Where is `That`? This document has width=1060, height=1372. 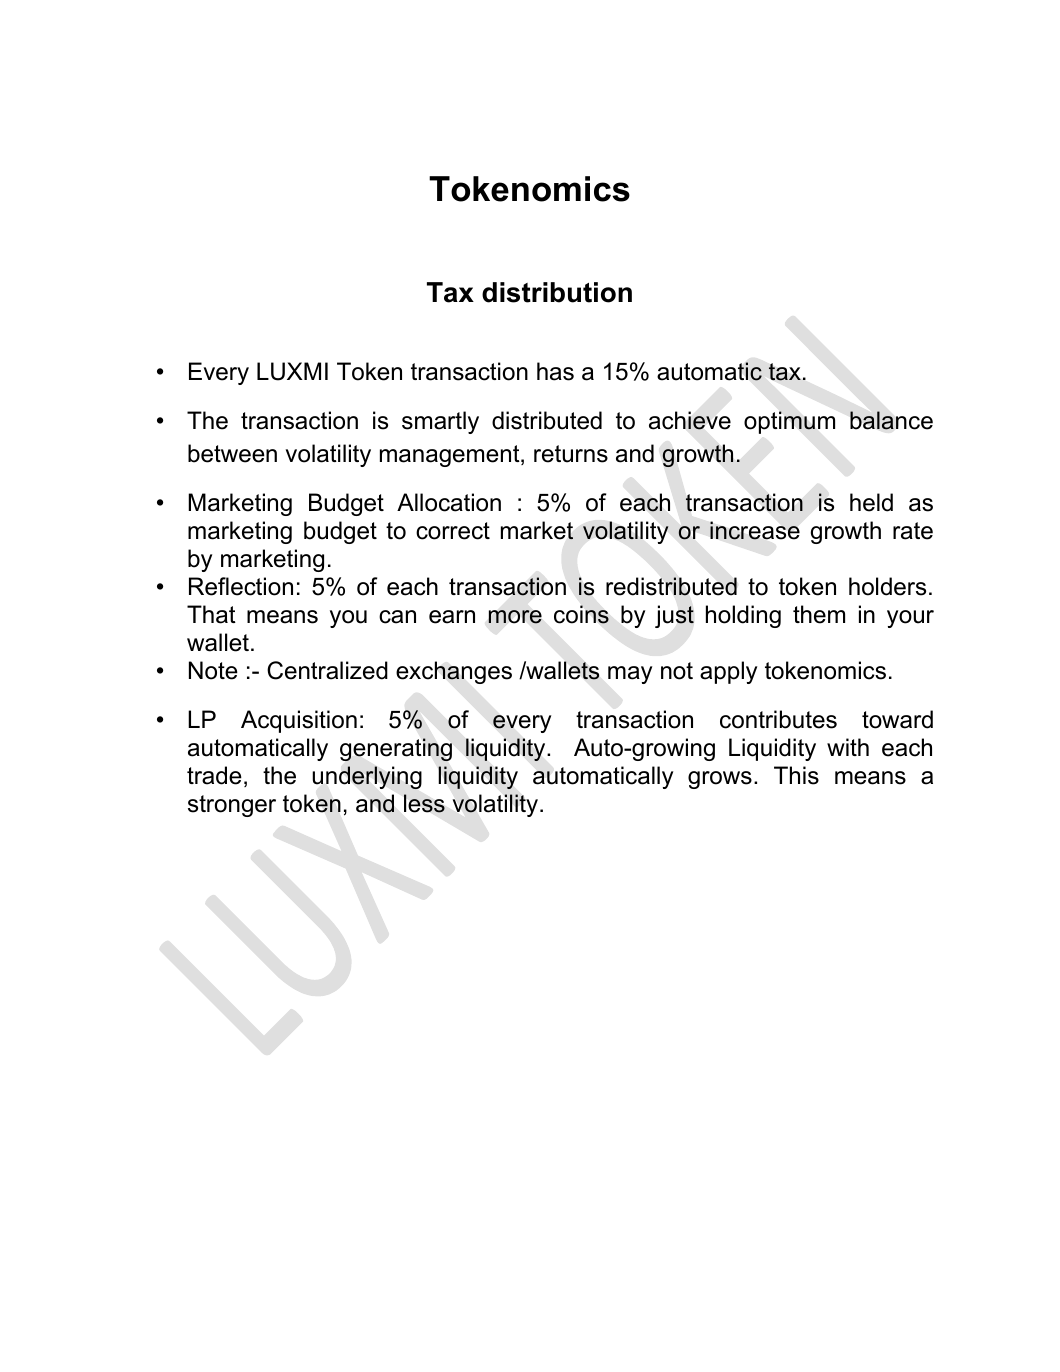
That is located at coordinates (211, 614).
